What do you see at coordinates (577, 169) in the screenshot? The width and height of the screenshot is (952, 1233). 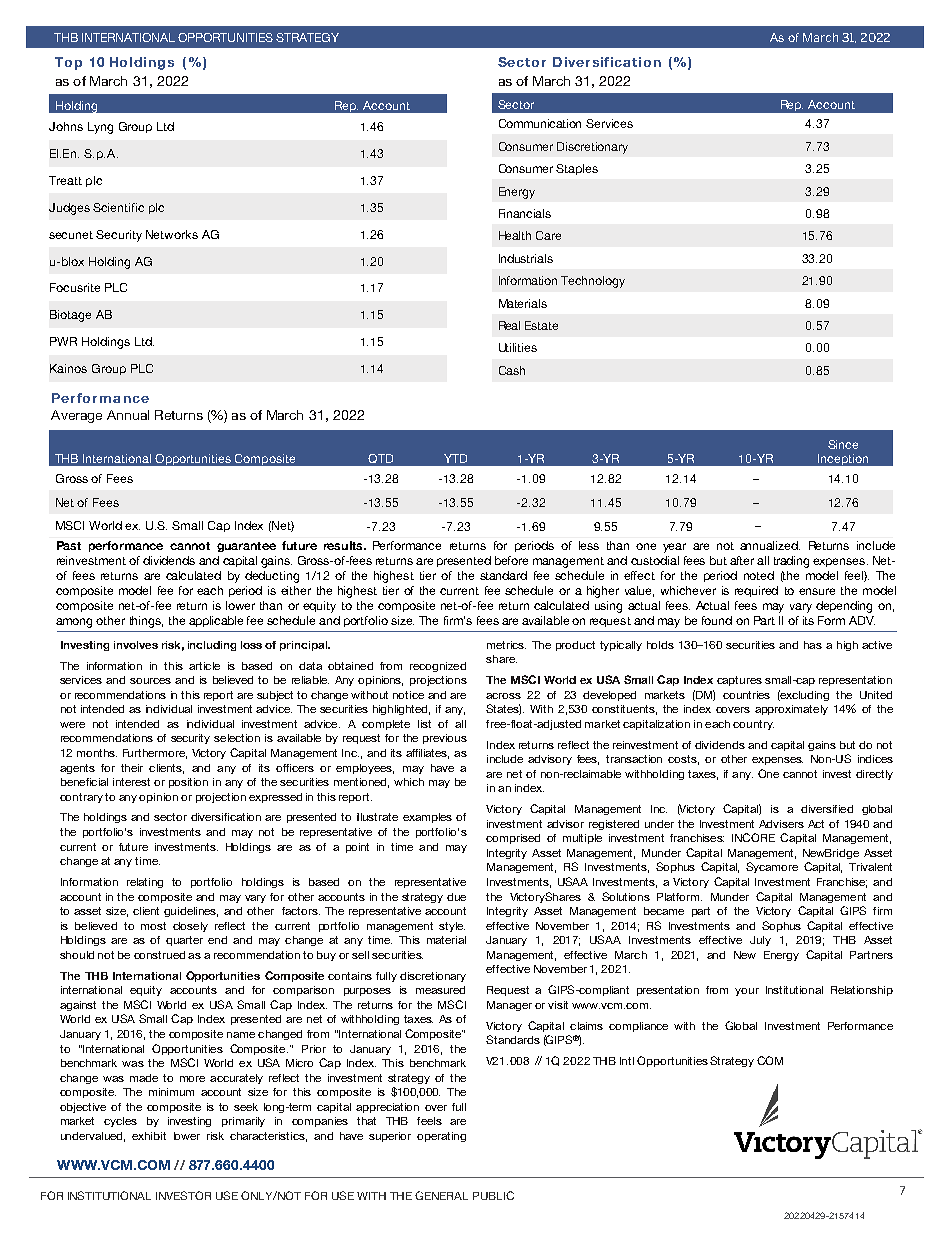 I see `Staples` at bounding box center [577, 169].
